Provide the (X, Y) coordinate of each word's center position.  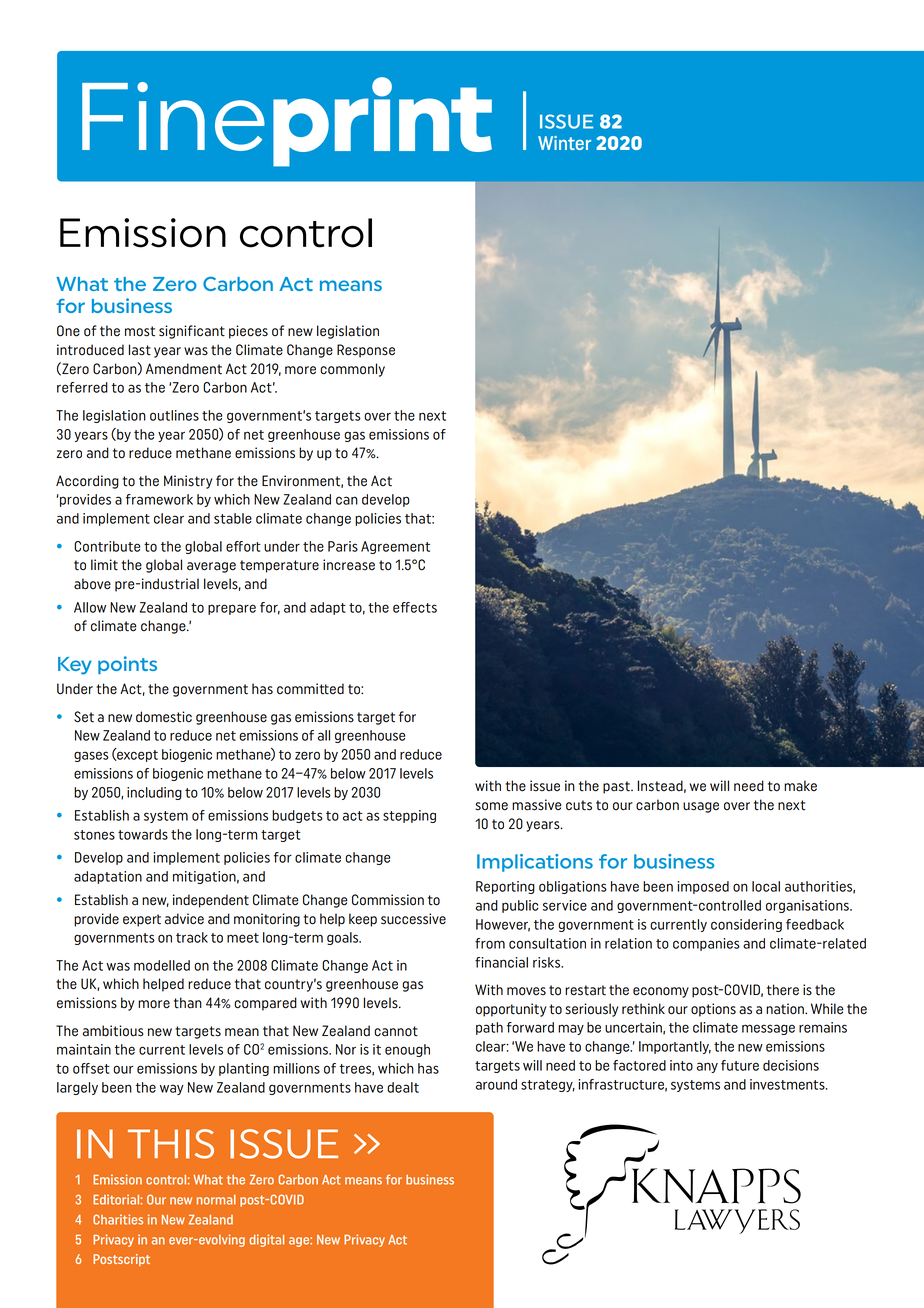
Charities (118, 1219)
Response (366, 351)
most (140, 331)
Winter (564, 143)
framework (159, 499)
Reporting (505, 887)
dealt (403, 1087)
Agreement (395, 547)
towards (143, 834)
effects (415, 607)
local (766, 886)
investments (788, 1084)
